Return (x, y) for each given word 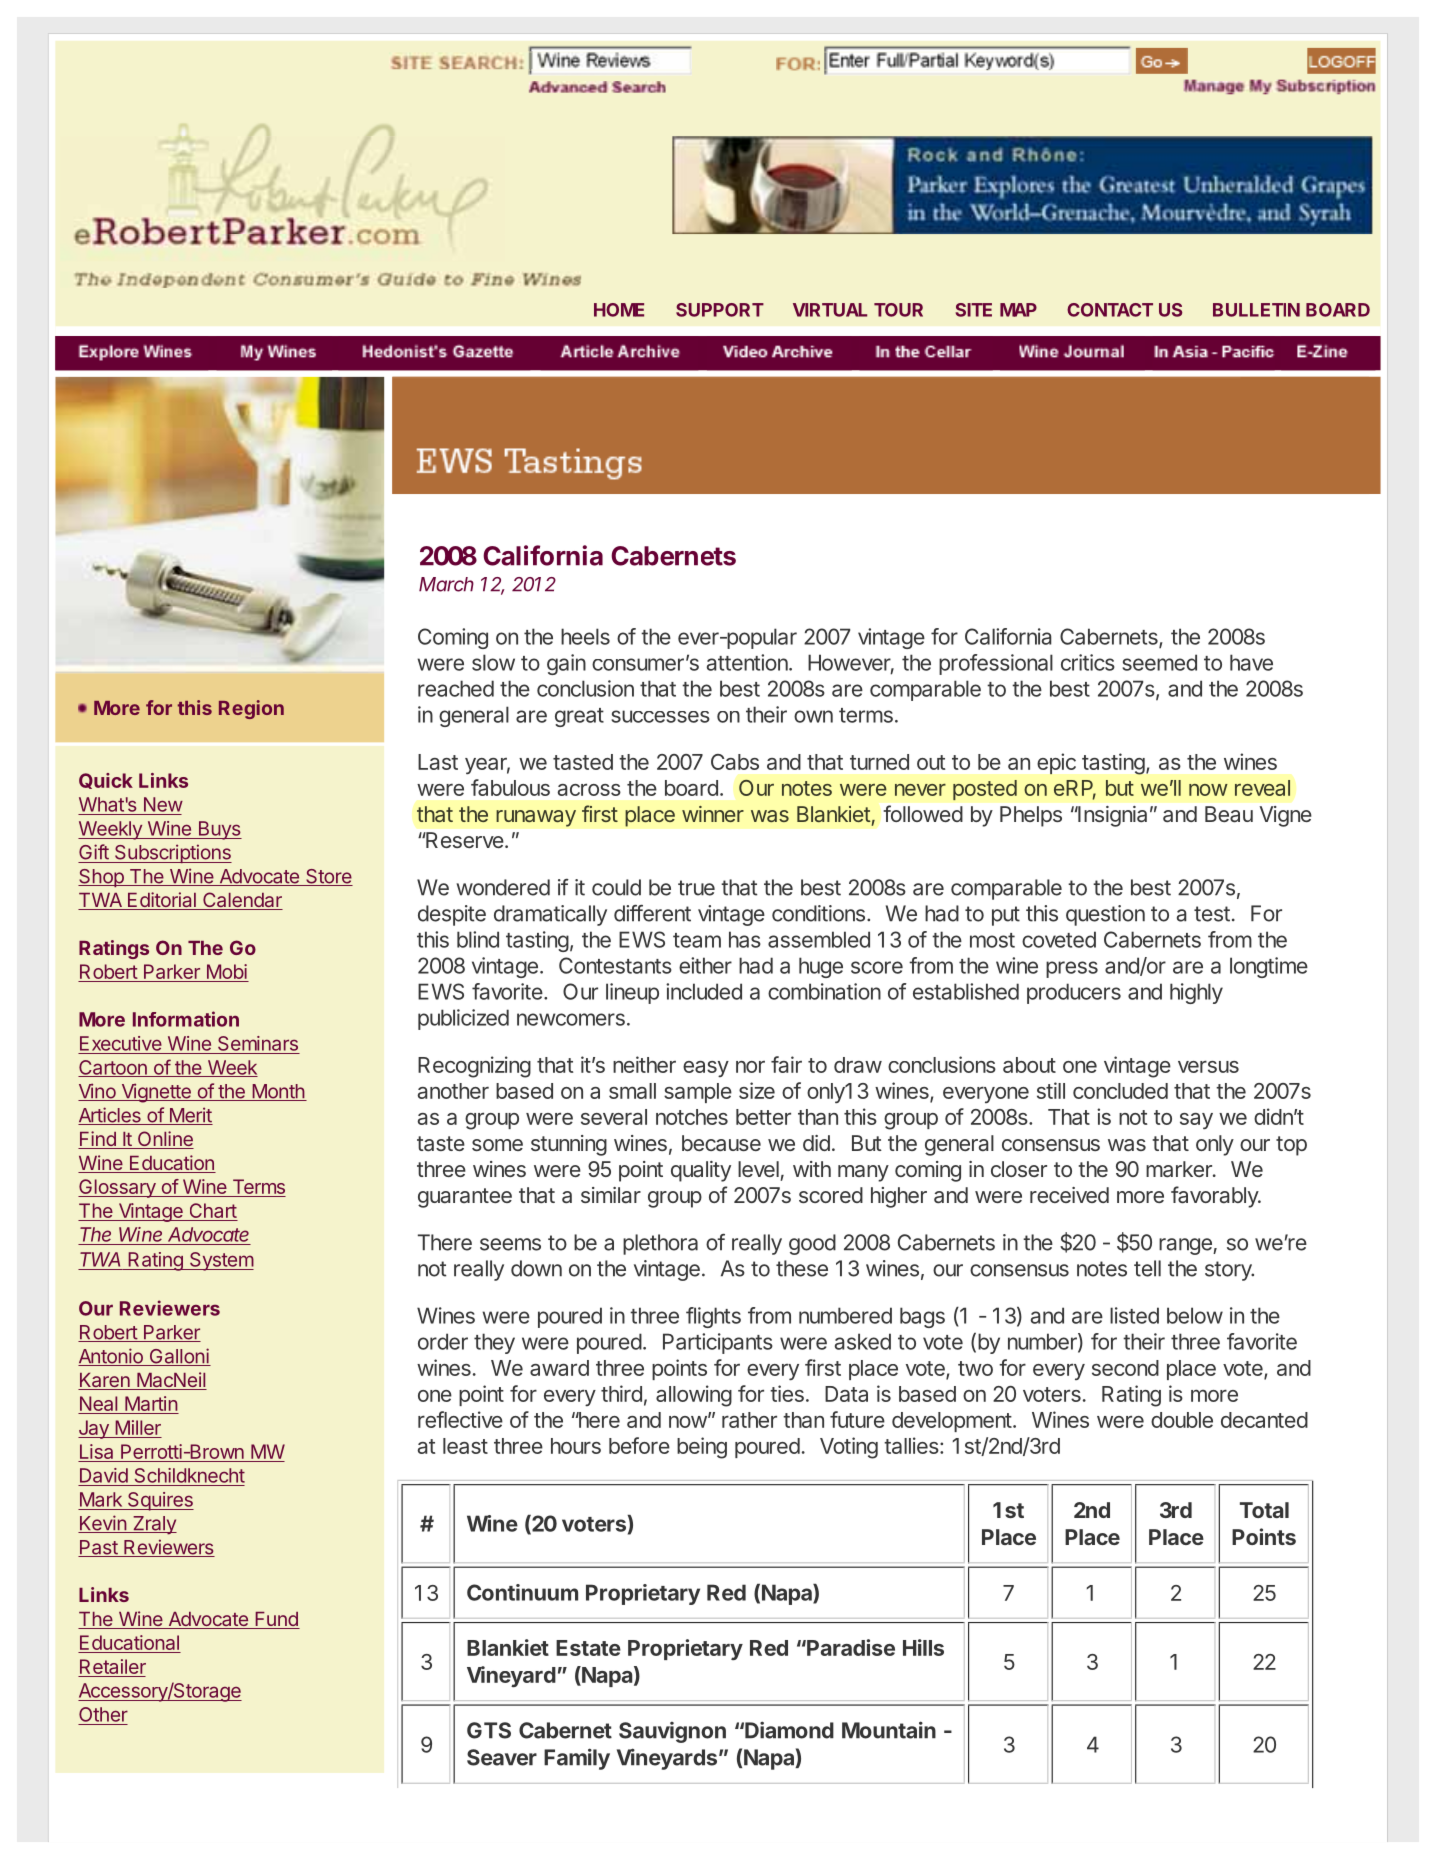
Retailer (113, 1666)
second (1125, 1368)
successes (660, 716)
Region (251, 709)
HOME (619, 310)
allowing (694, 1396)
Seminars (258, 1043)
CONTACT (1110, 310)
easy (706, 1069)
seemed (1159, 662)
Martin (151, 1405)
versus (1208, 1066)
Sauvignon (672, 1732)
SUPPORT (720, 310)
